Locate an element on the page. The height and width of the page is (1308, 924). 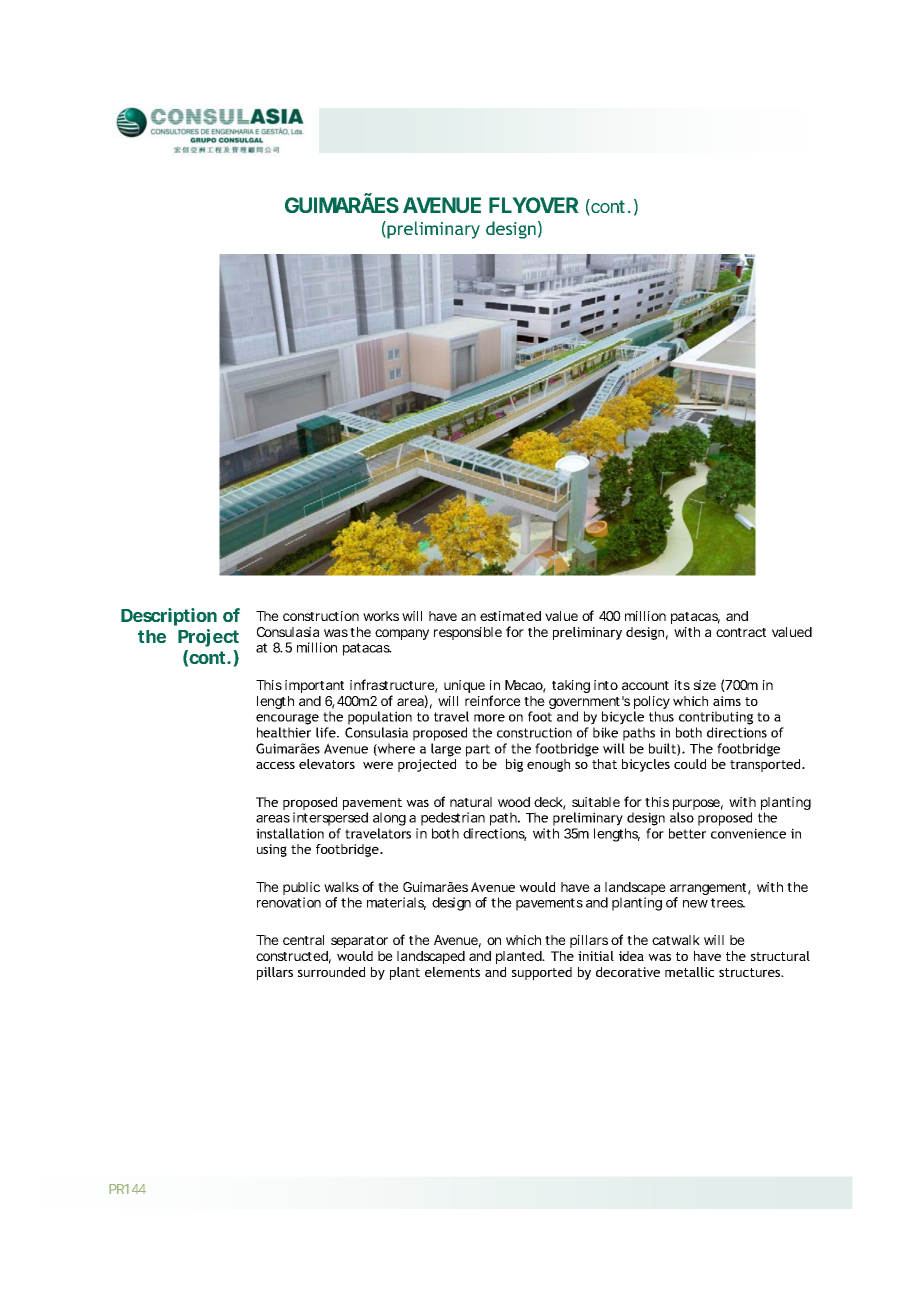
estimated is located at coordinates (510, 616).
